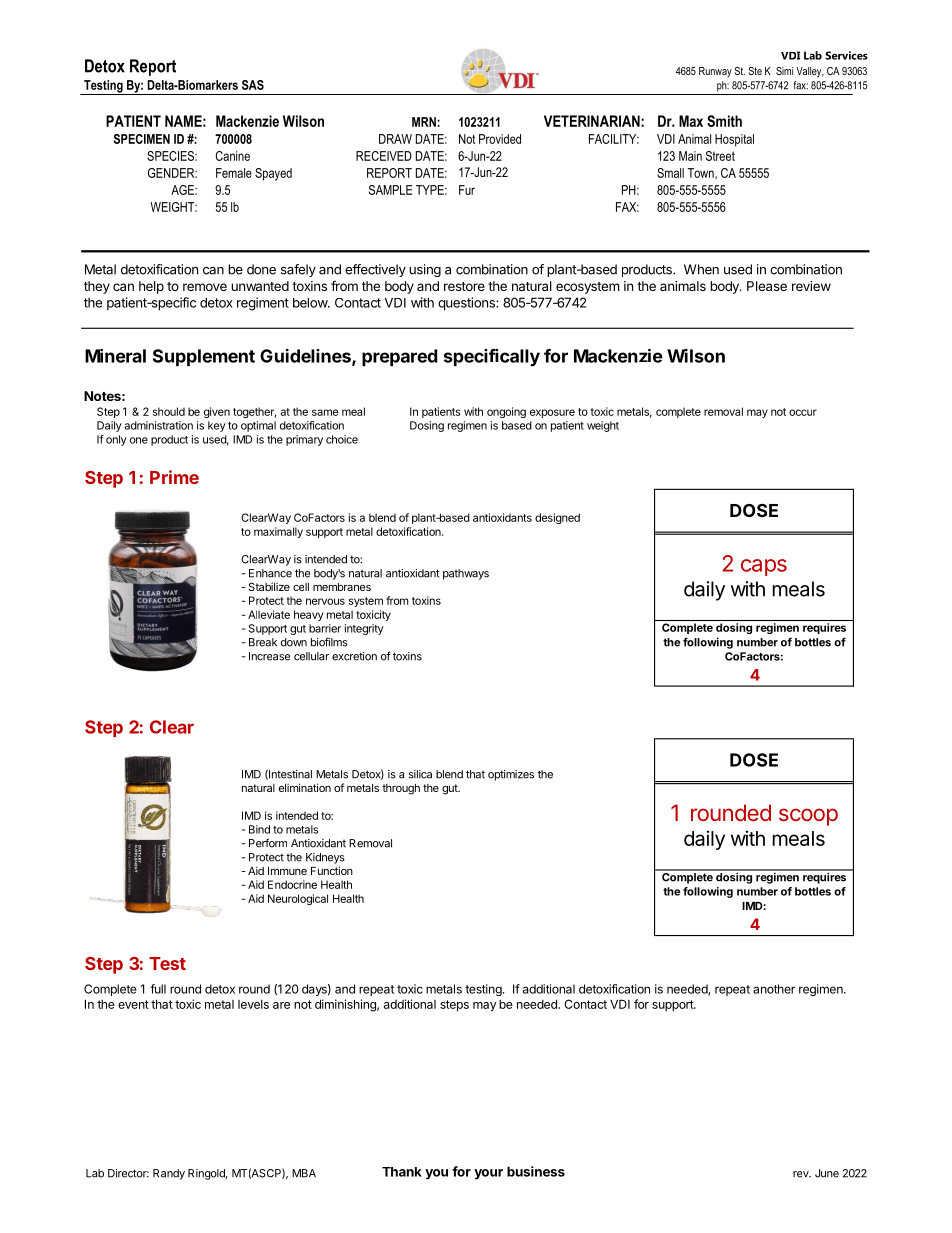  Describe the element at coordinates (268, 843) in the document. I see `Perform` at that location.
